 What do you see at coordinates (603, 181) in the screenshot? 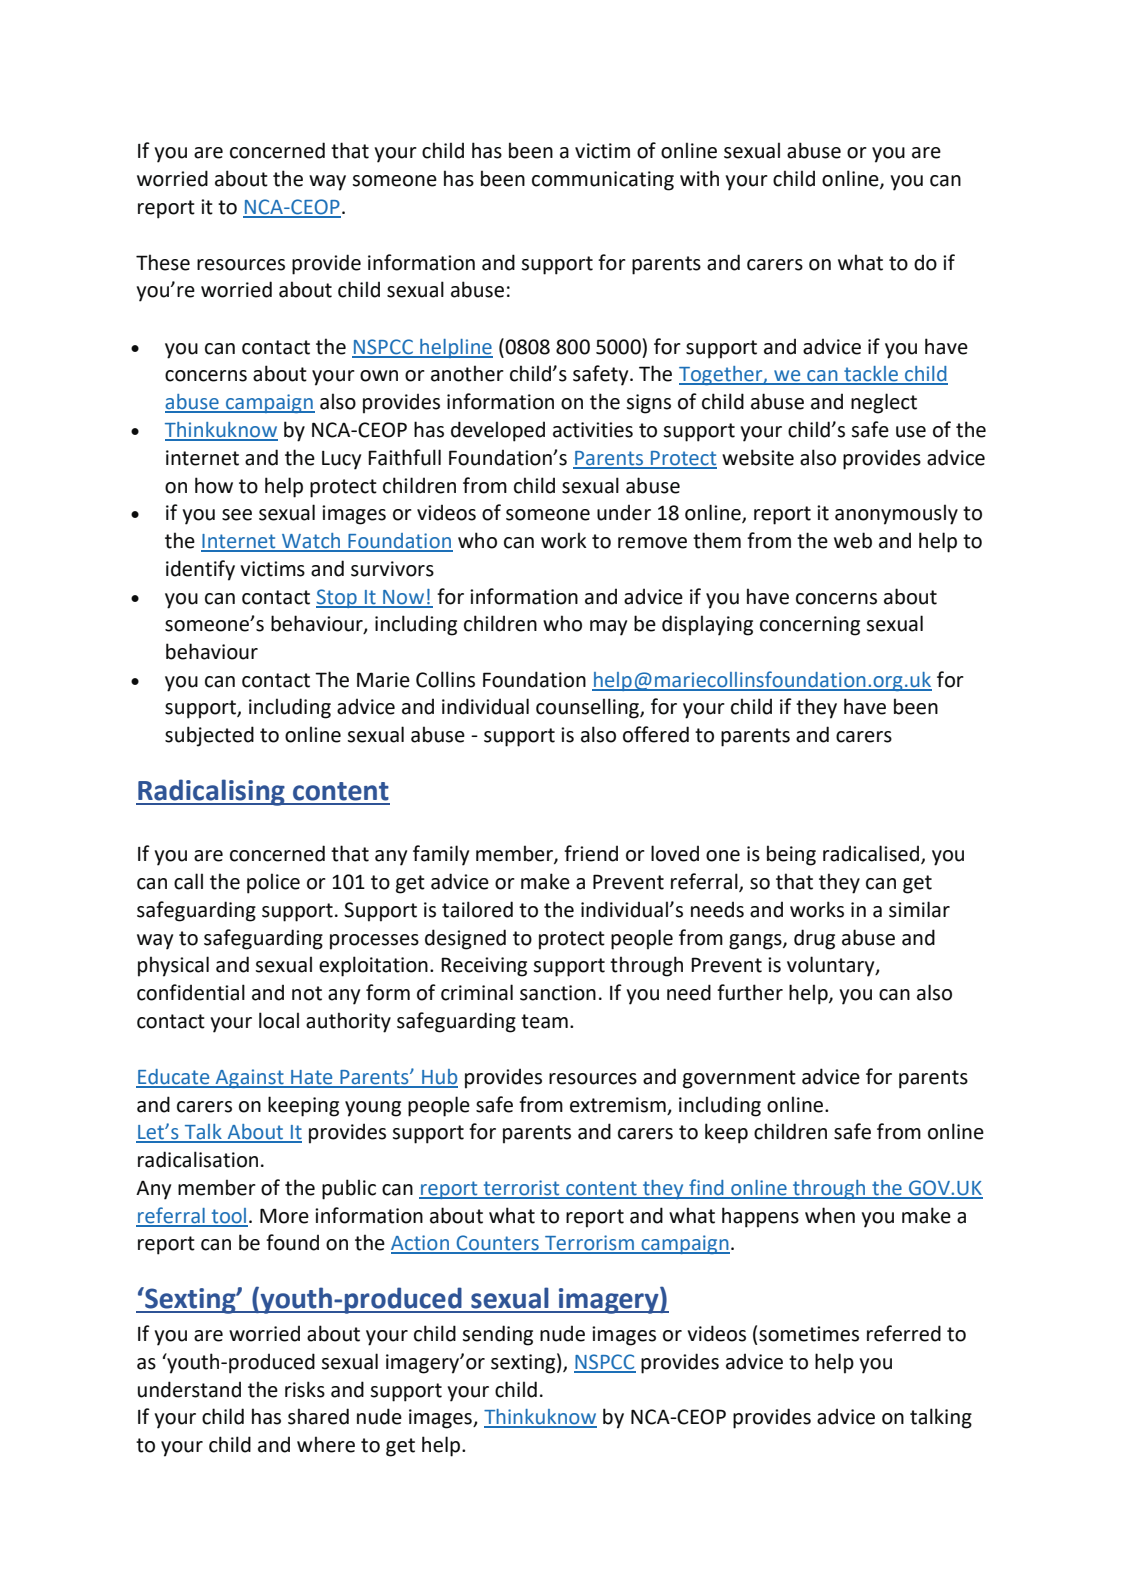
I see `communicating` at bounding box center [603, 181].
